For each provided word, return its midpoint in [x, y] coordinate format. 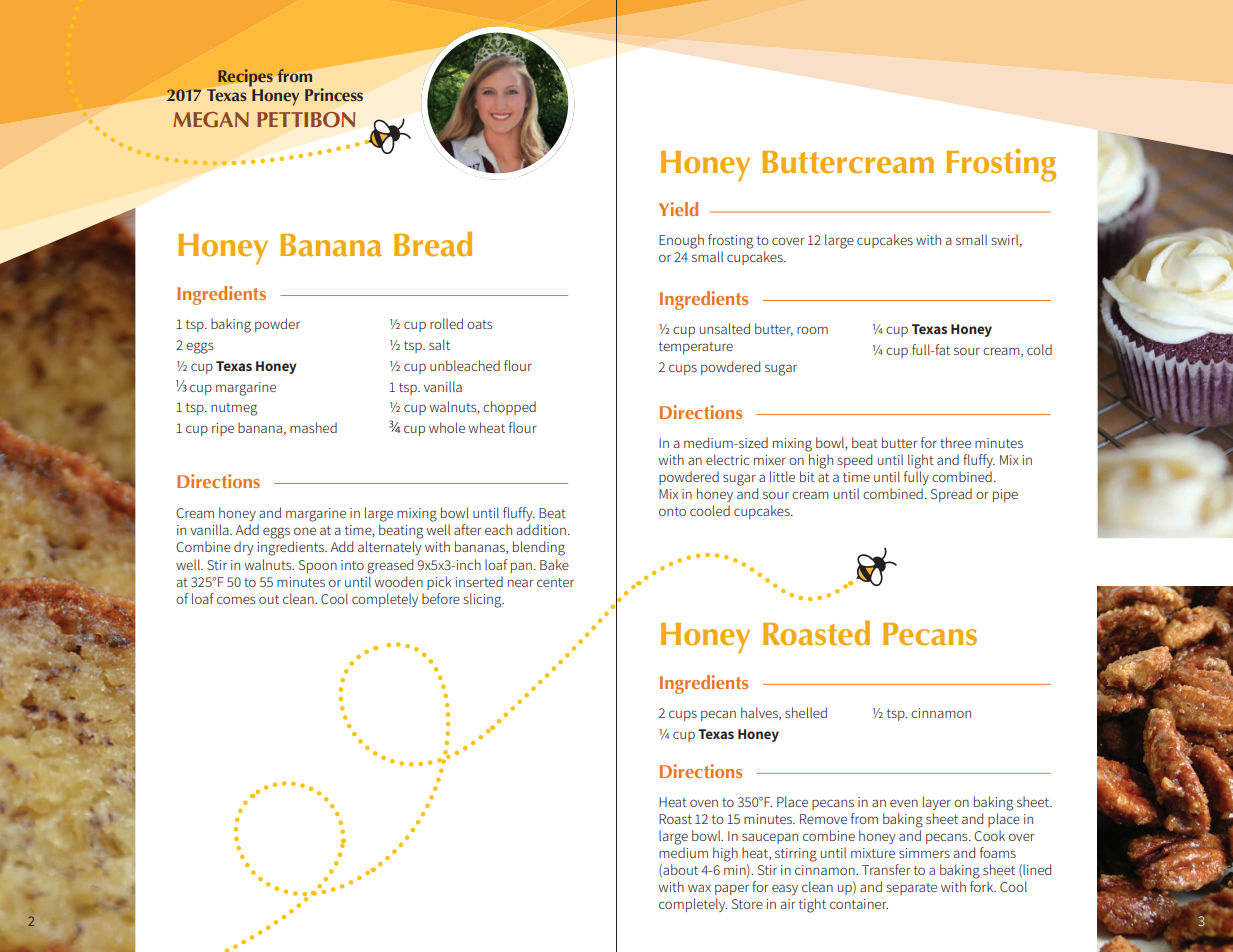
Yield [678, 209]
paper [732, 889]
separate [911, 889]
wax [699, 888]
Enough [681, 241]
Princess [334, 94]
